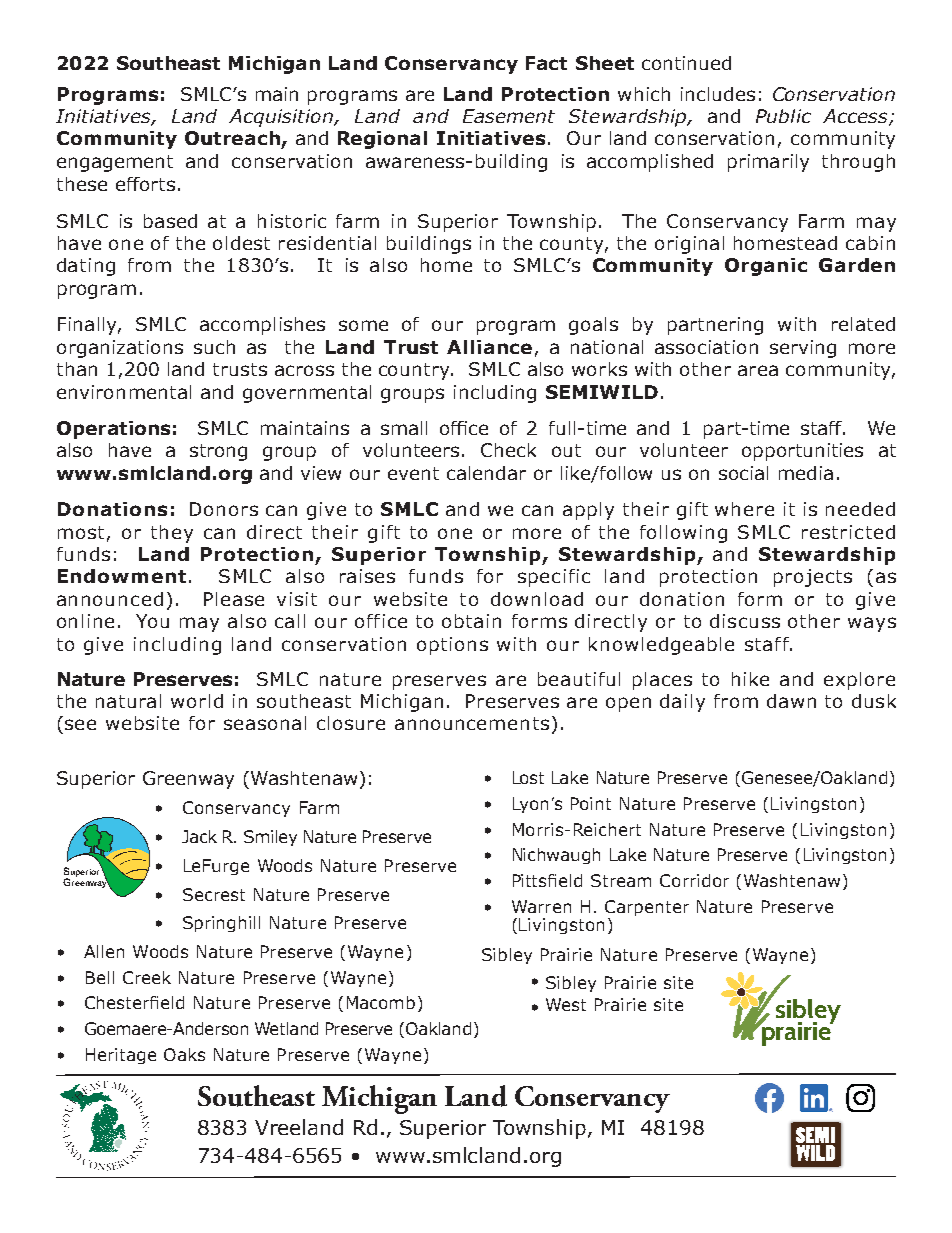 The image size is (952, 1233). Describe the element at coordinates (232, 138) in the document. I see `Outreach` at that location.
